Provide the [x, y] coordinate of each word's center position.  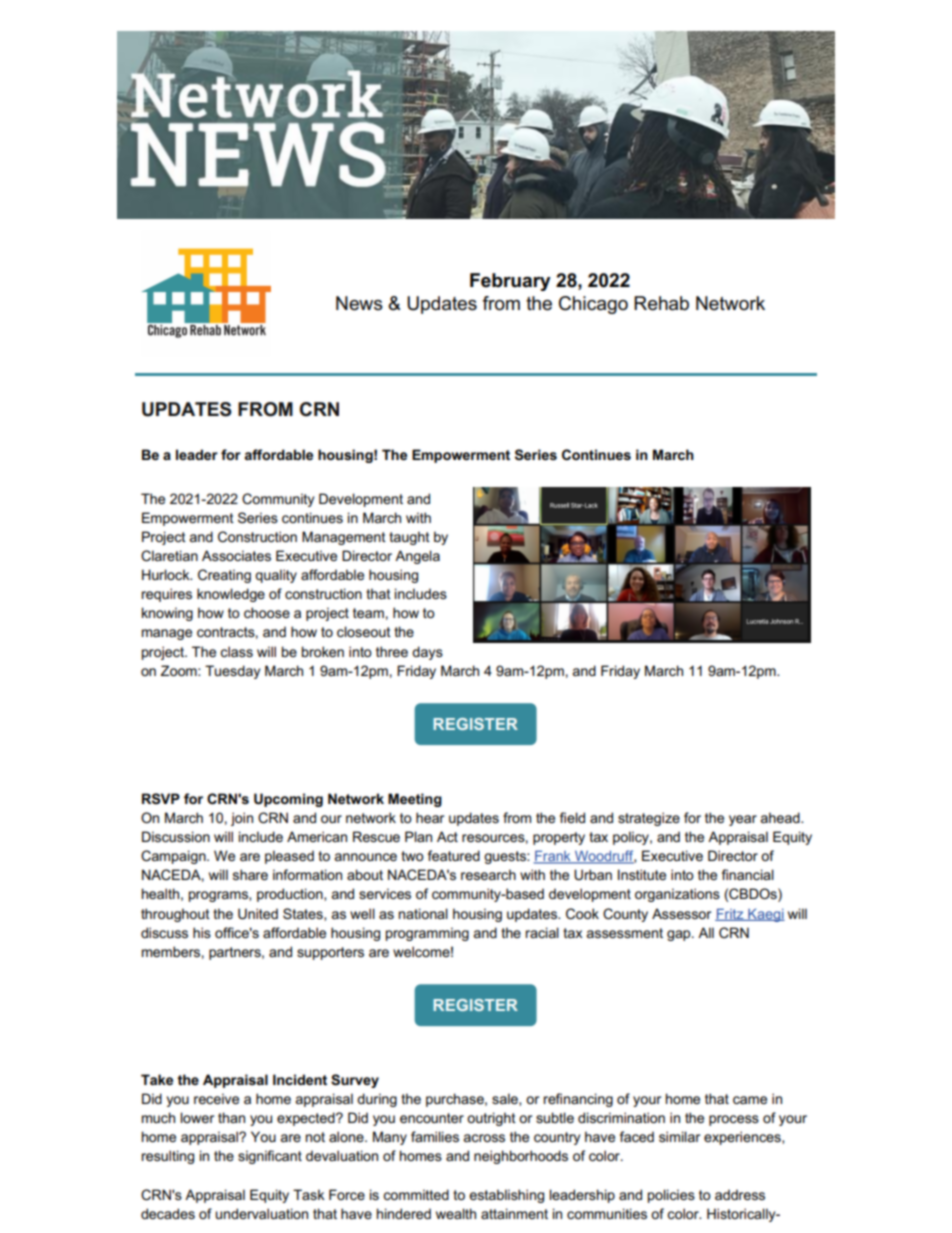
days [427, 653]
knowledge [231, 595]
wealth [456, 1213]
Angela [417, 557]
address [740, 1194]
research [488, 874]
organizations [677, 895]
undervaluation [261, 1213]
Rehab [661, 303]
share [250, 874]
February [510, 282]
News [359, 303]
